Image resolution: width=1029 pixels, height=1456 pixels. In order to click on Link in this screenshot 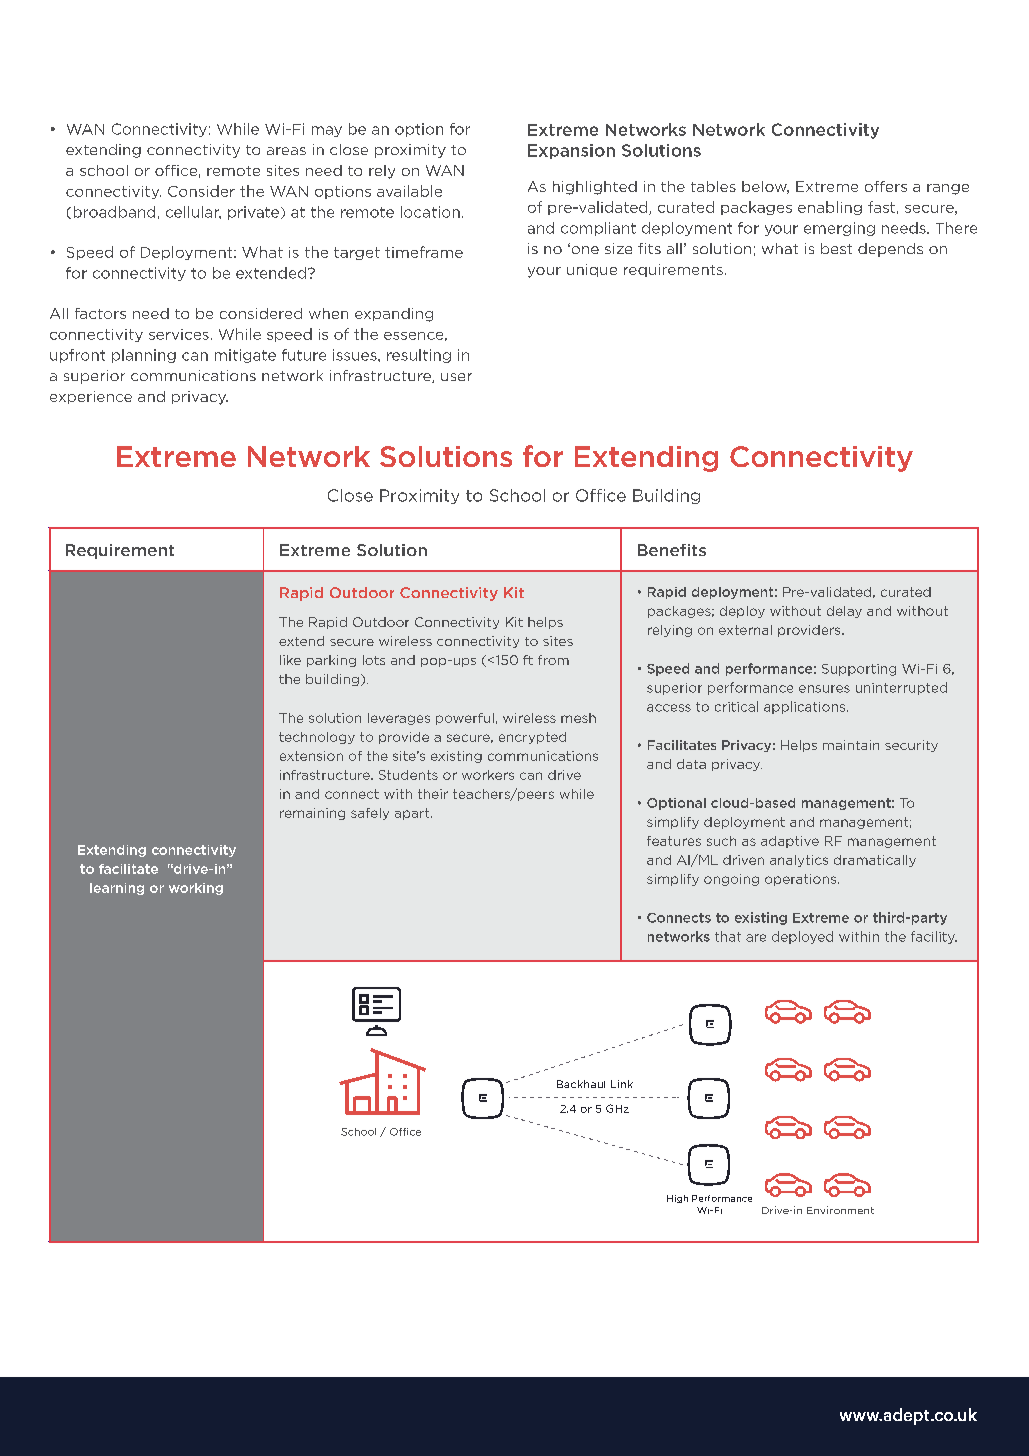, I will do `click(622, 1084)`.
